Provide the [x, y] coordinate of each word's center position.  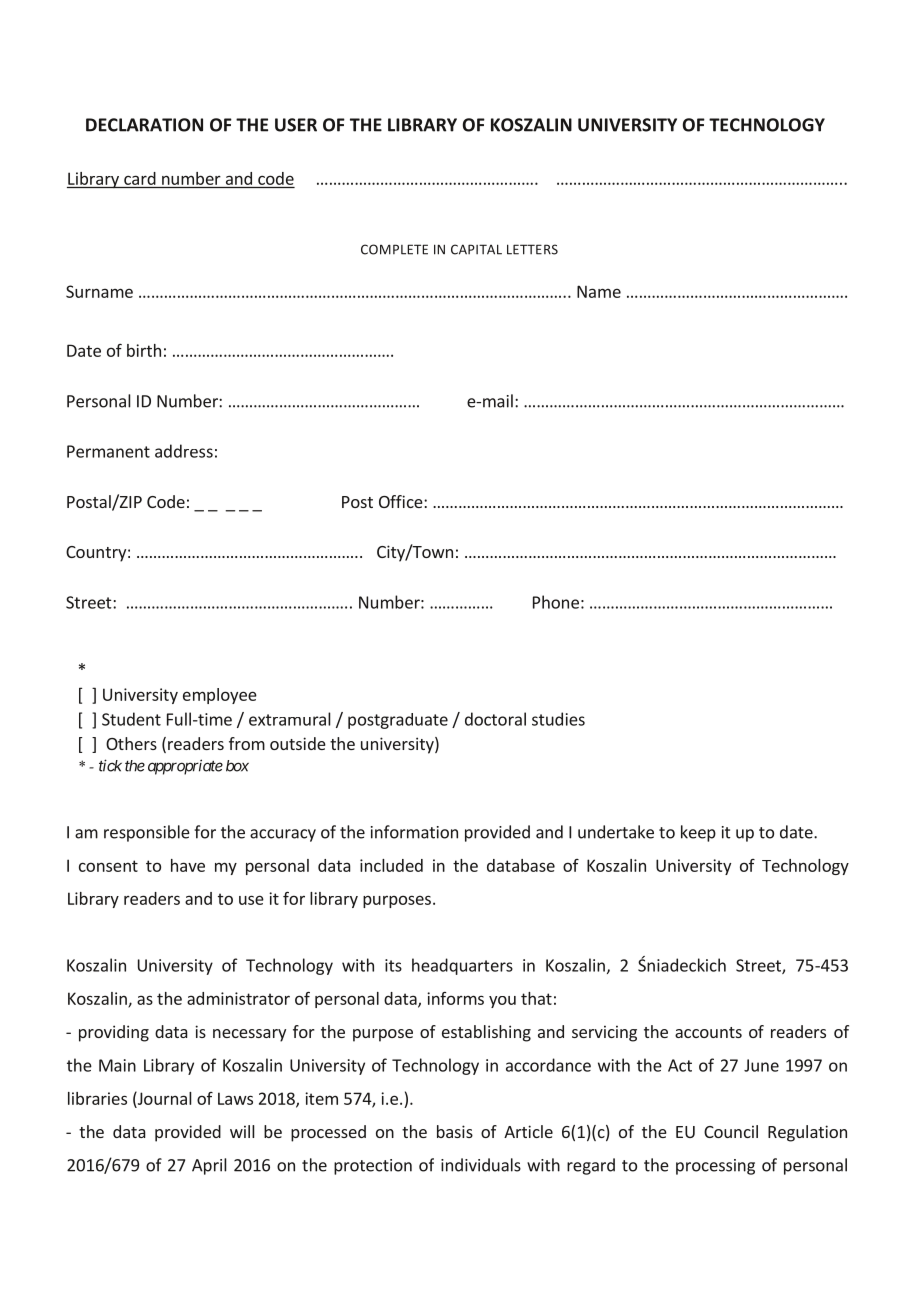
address [184, 451]
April [209, 1166]
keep [698, 833]
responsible [147, 833]
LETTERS [532, 249]
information [414, 832]
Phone [556, 602]
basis [455, 1131]
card [140, 178]
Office [402, 501]
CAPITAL [476, 249]
